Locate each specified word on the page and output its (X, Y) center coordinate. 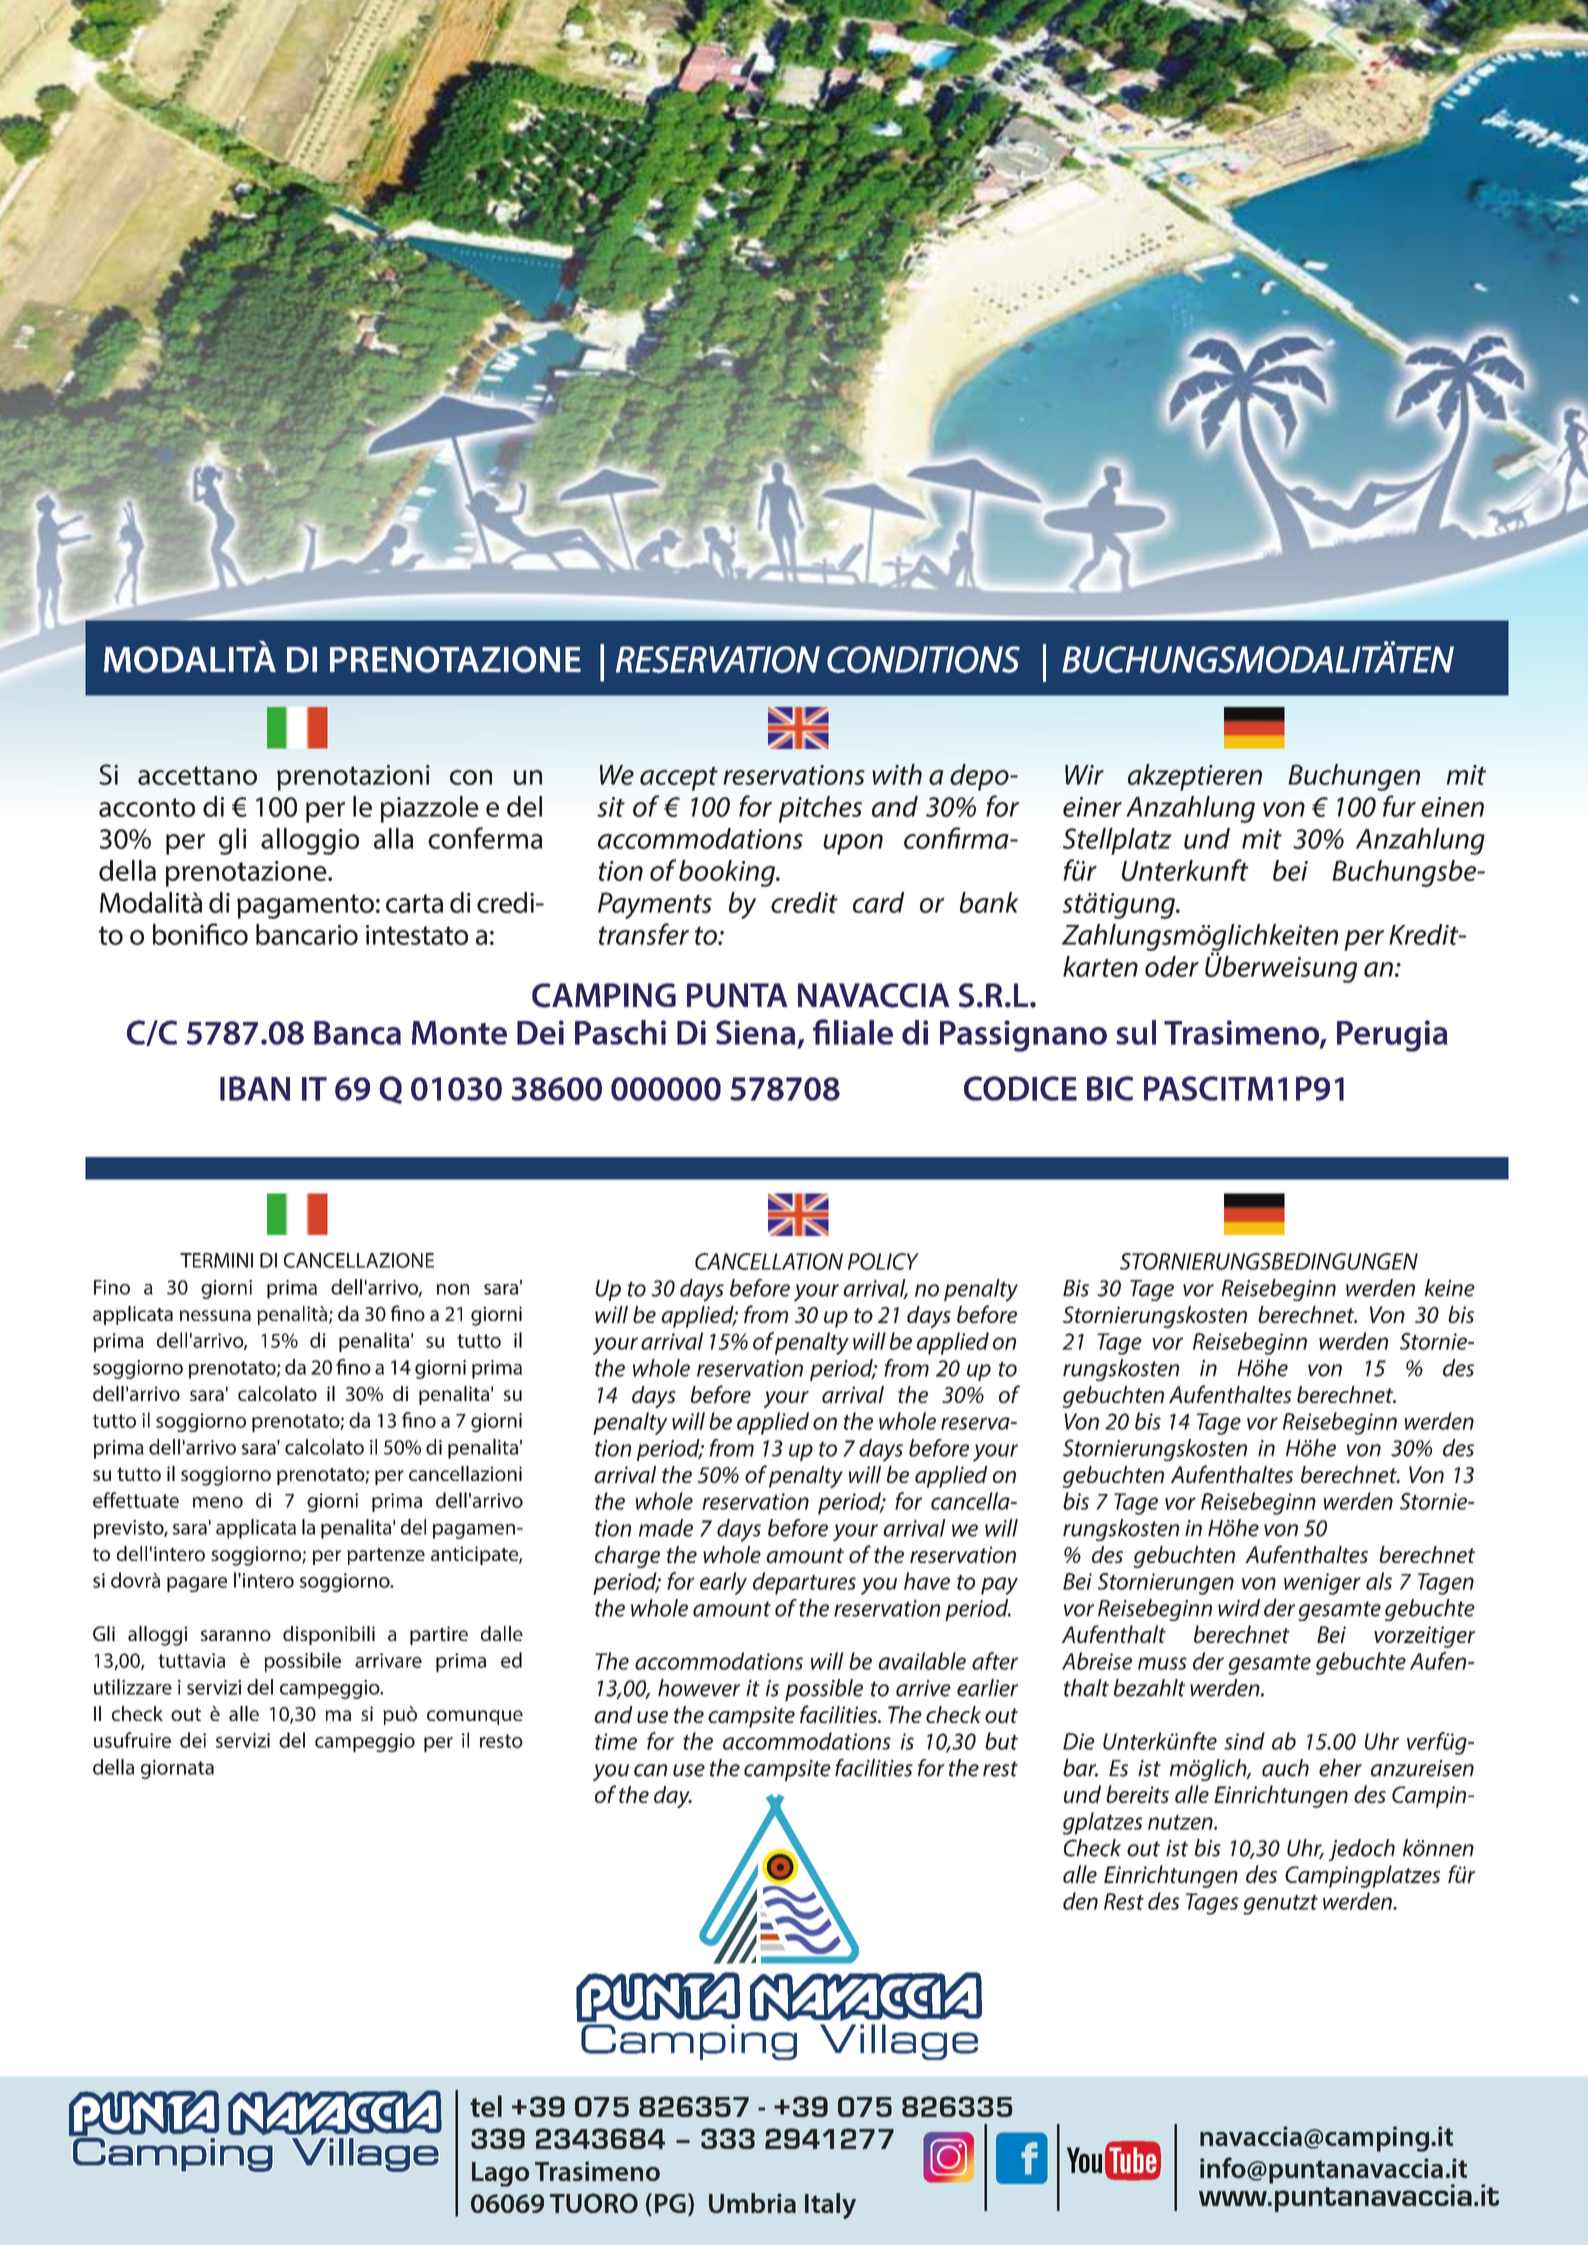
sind (1244, 1741)
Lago (500, 2174)
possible (824, 1690)
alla (393, 838)
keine (1450, 1288)
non (453, 1289)
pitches (820, 809)
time (616, 1741)
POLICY (883, 1261)
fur (1399, 806)
